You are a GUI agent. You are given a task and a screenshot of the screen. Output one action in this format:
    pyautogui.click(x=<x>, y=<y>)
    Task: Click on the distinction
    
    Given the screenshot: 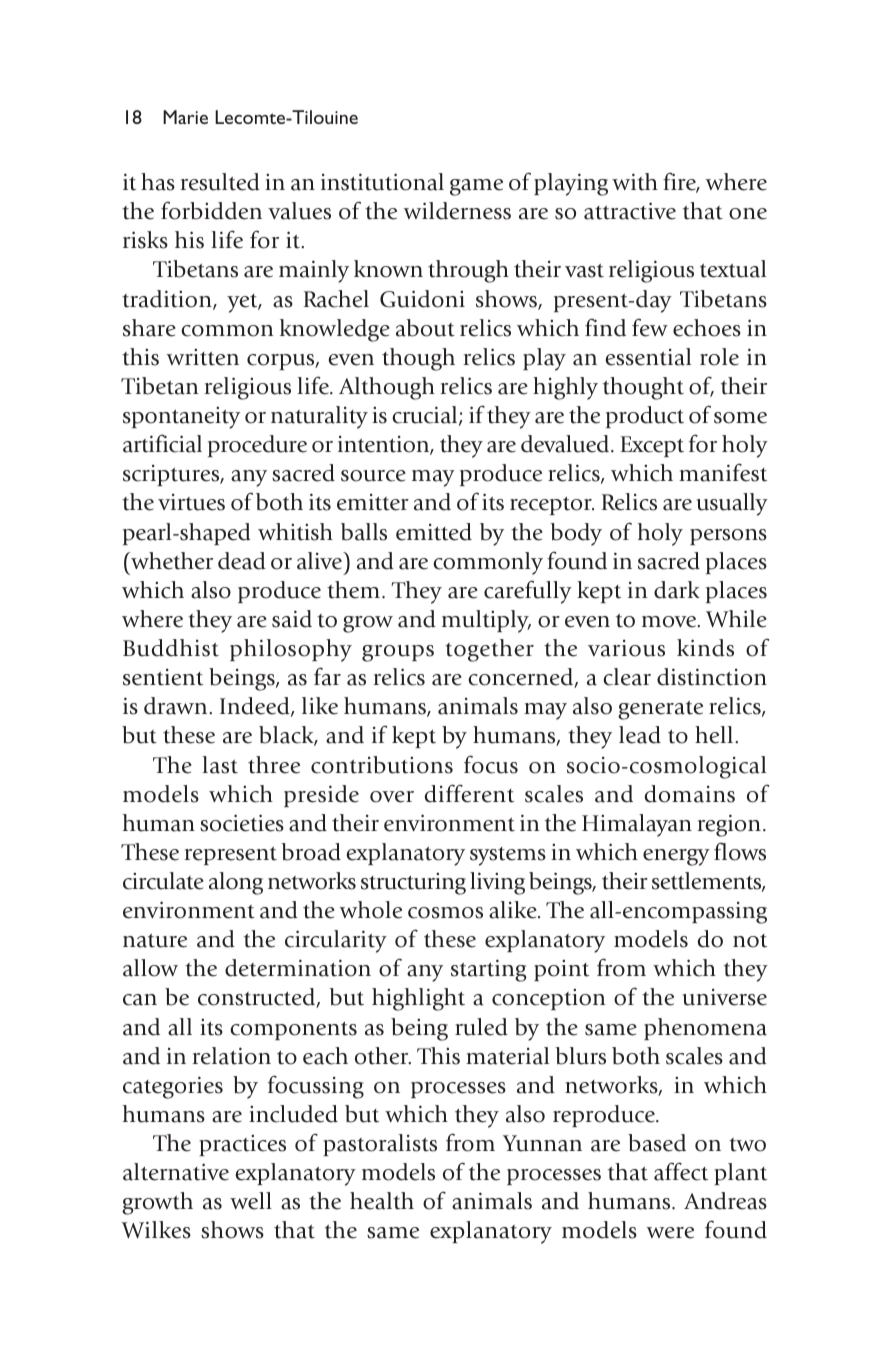 What is the action you would take?
    pyautogui.click(x=712, y=677)
